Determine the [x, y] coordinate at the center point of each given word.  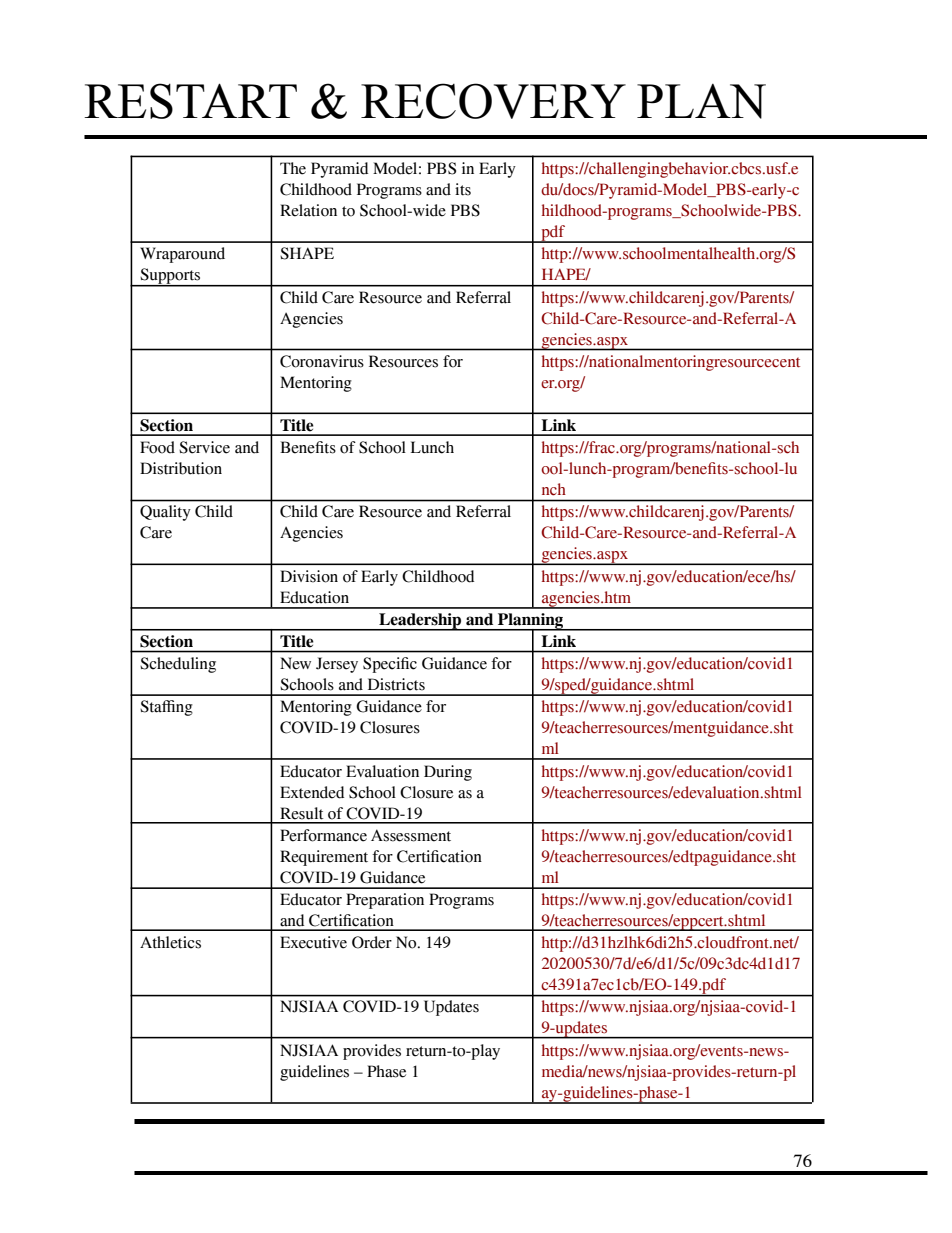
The [293, 168]
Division [309, 576]
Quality [165, 513]
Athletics [170, 942]
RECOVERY [493, 101]
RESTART [190, 101]
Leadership [420, 622]
